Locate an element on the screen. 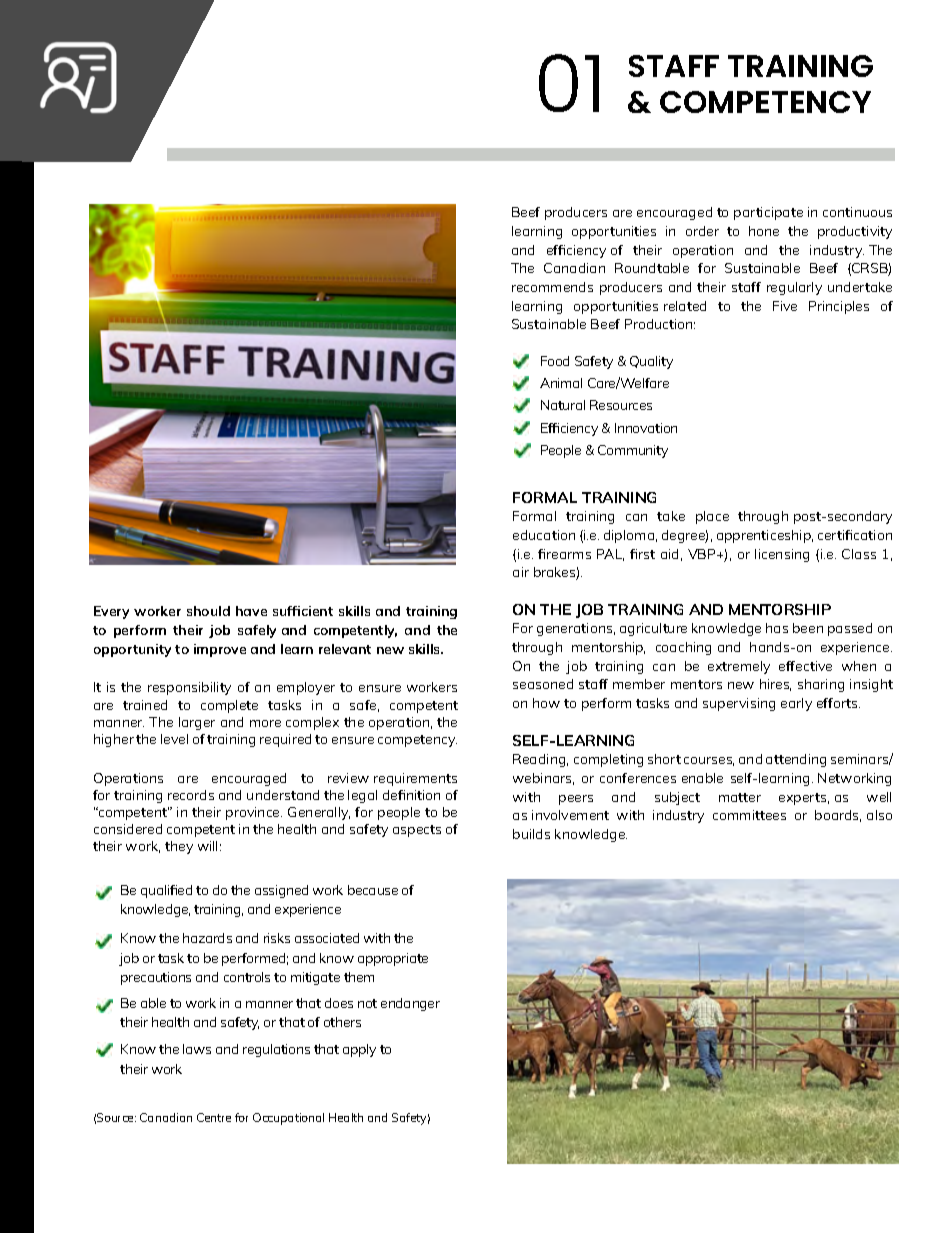 Image resolution: width=952 pixels, height=1233 pixels. hone is located at coordinates (764, 231).
